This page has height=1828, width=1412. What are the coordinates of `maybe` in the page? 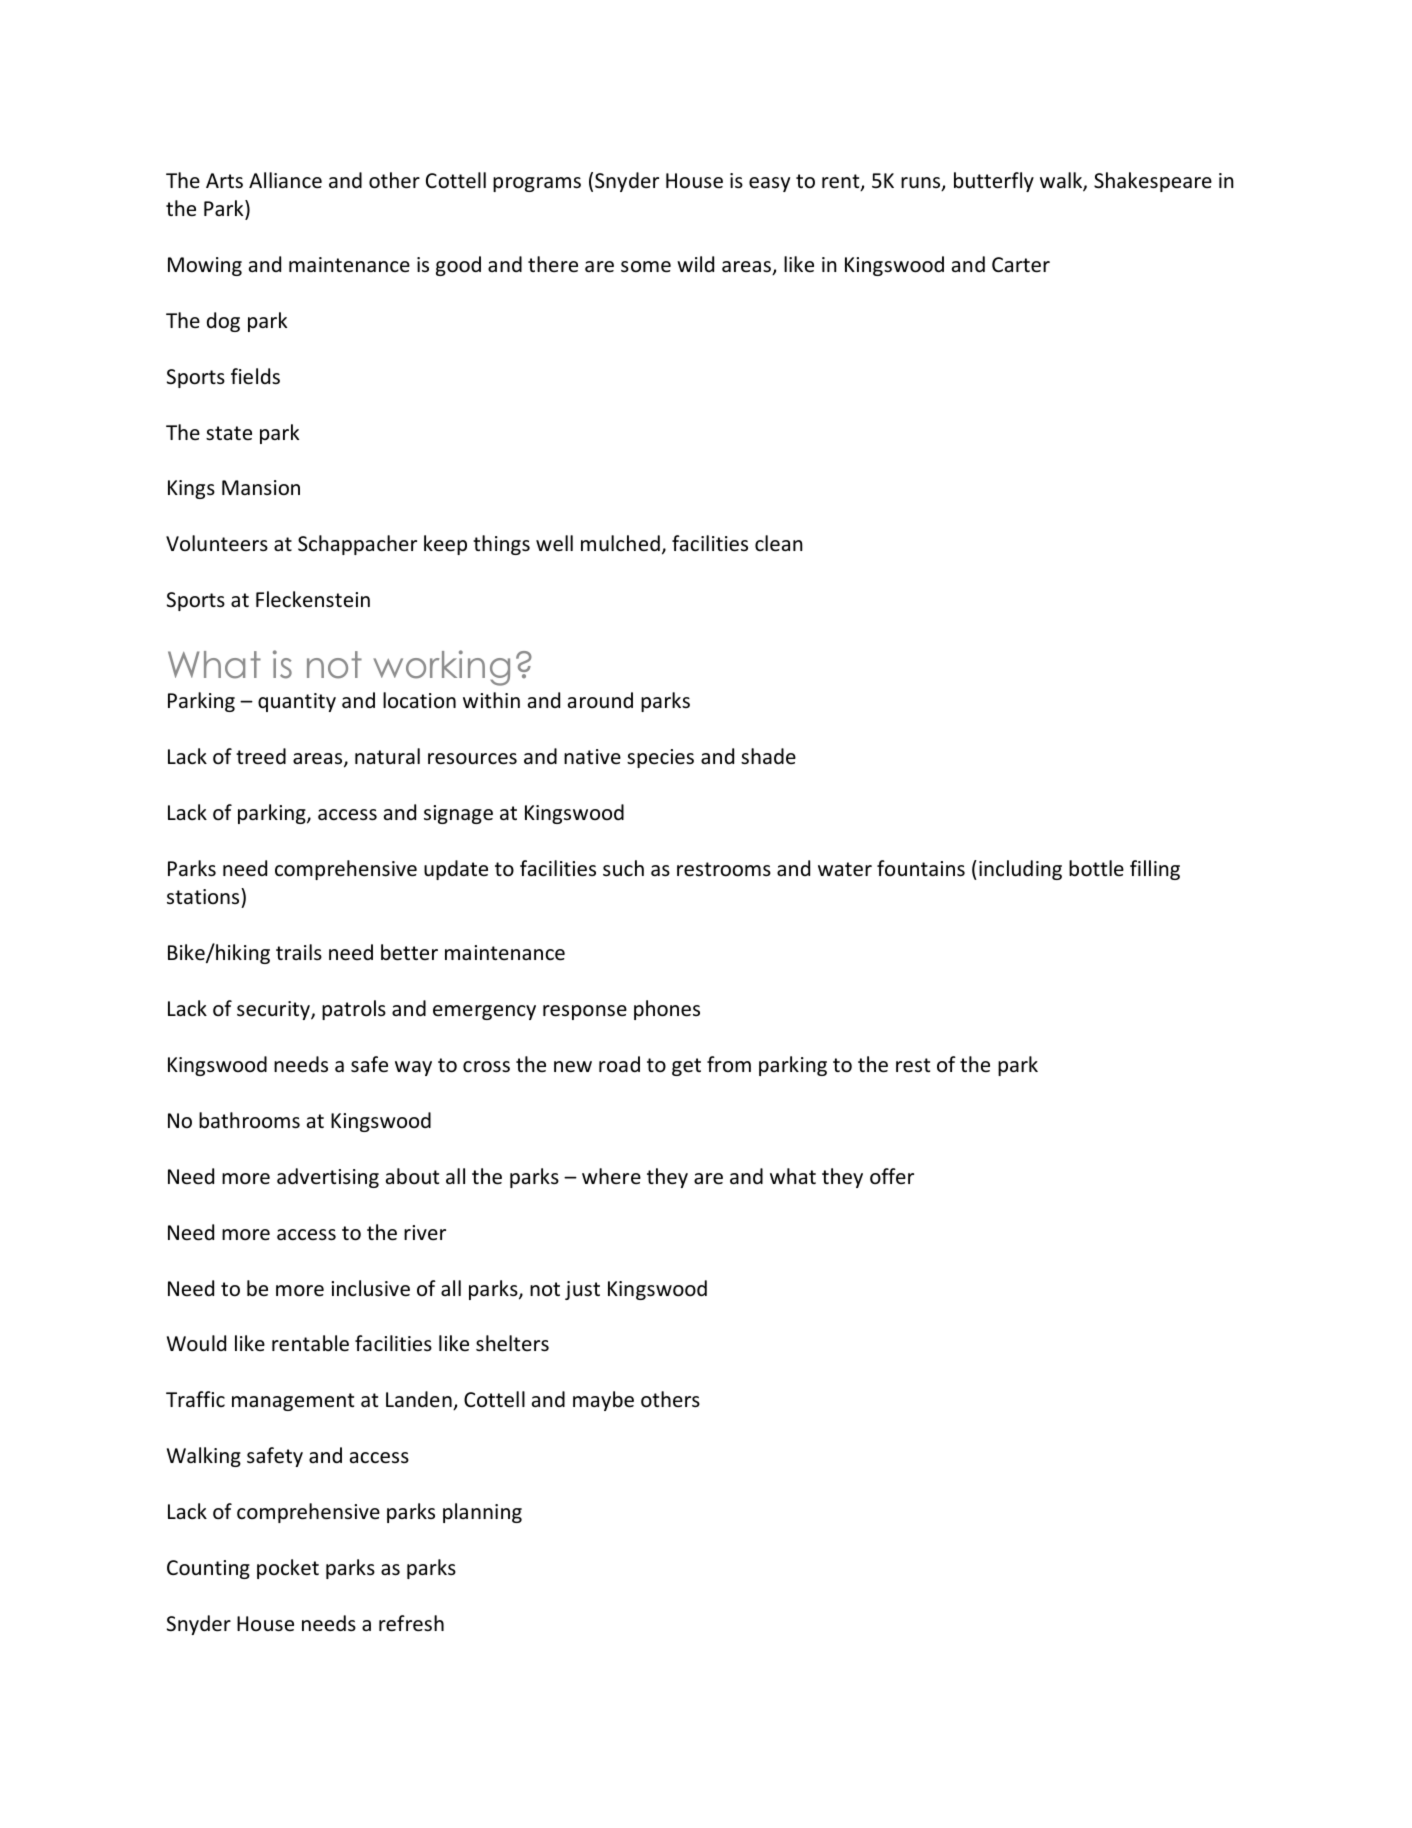 It's located at (603, 1401).
